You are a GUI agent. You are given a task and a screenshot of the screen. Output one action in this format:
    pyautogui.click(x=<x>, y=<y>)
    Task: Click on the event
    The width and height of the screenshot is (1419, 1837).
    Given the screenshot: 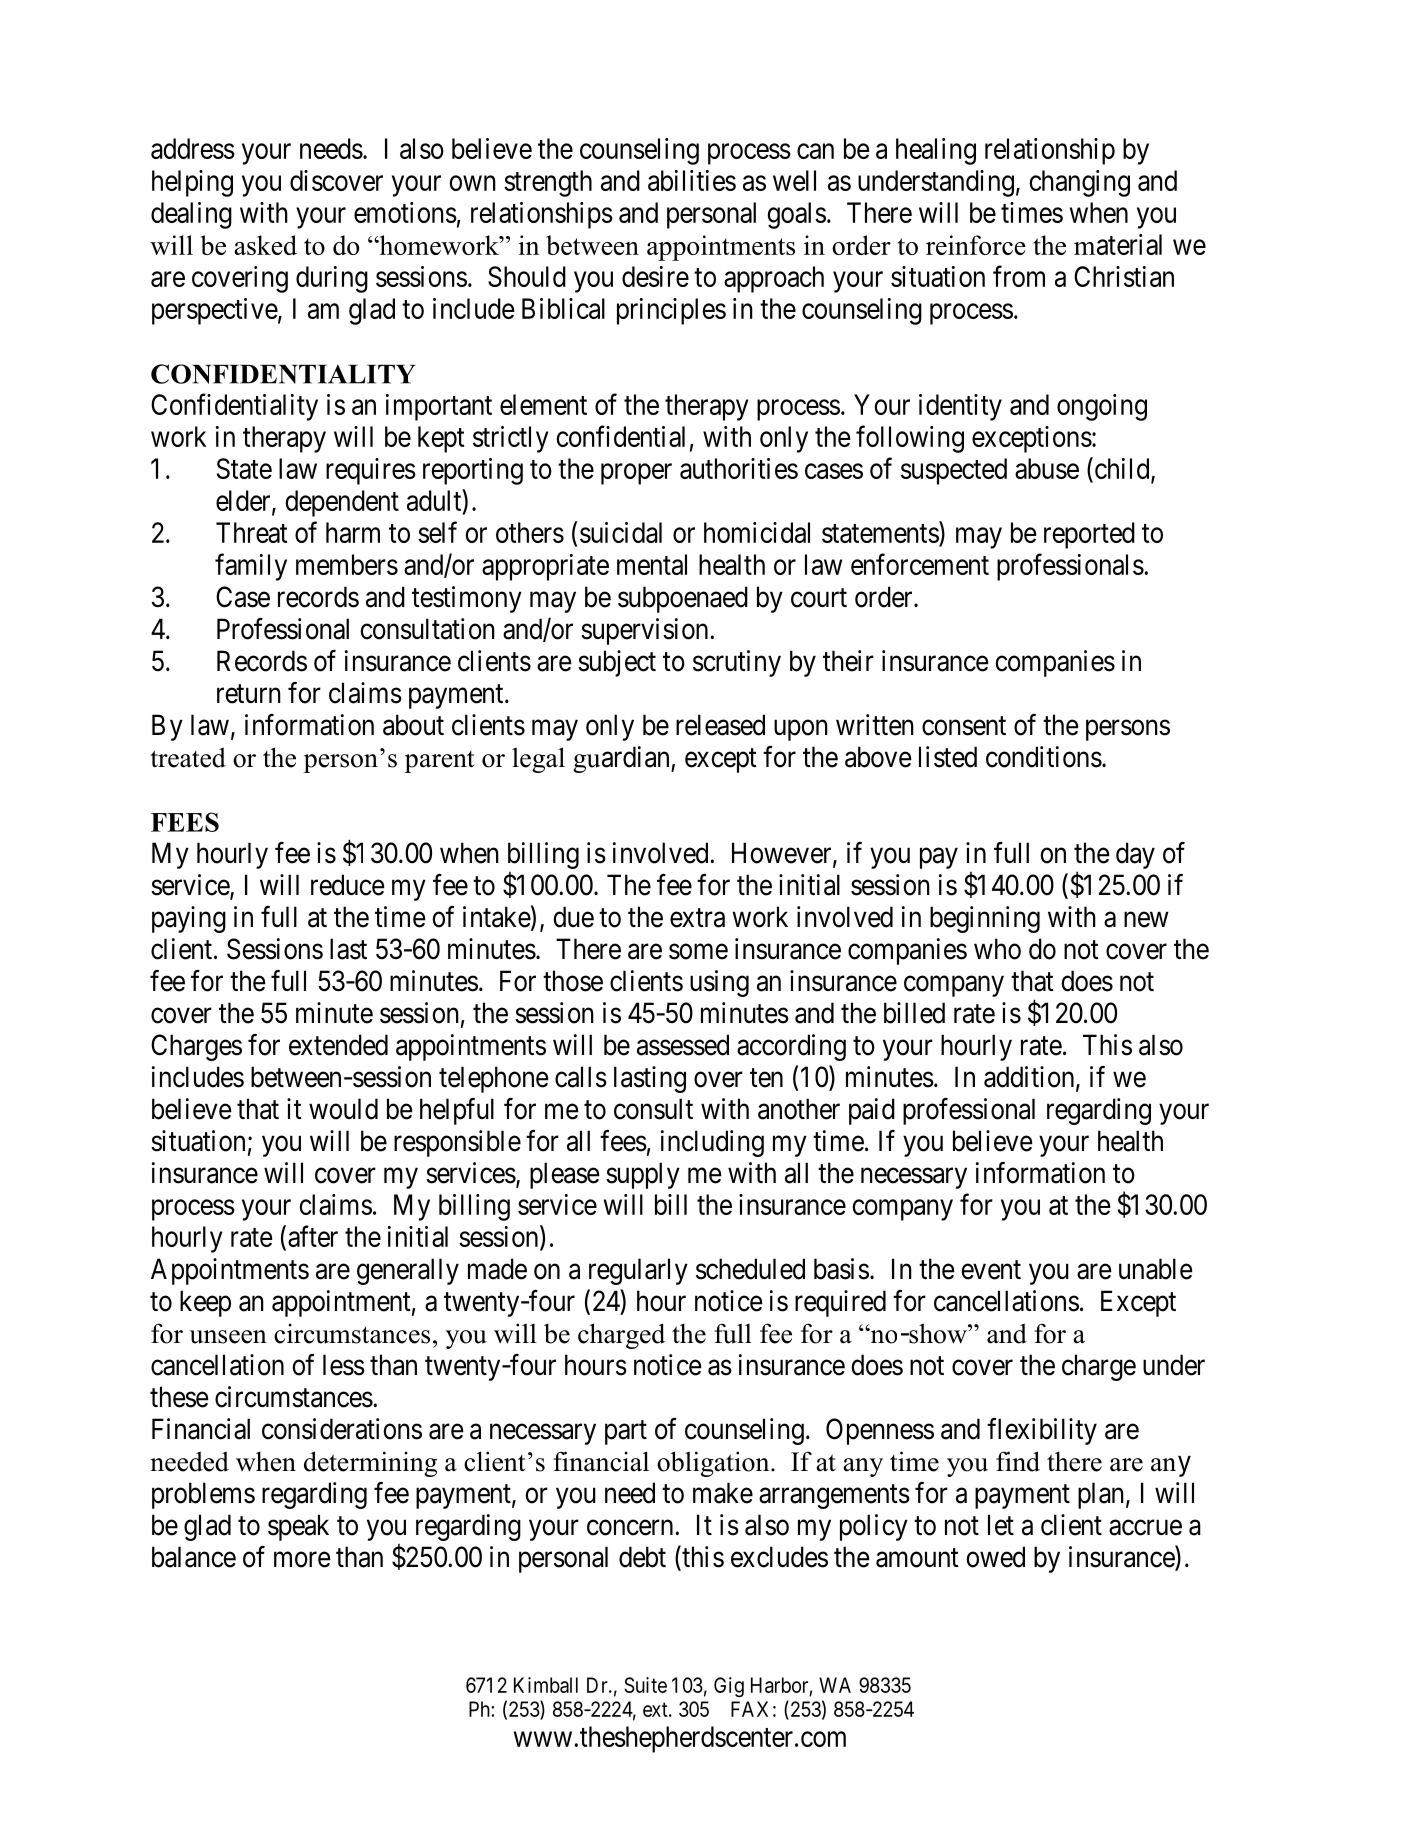 What is the action you would take?
    pyautogui.click(x=991, y=1270)
